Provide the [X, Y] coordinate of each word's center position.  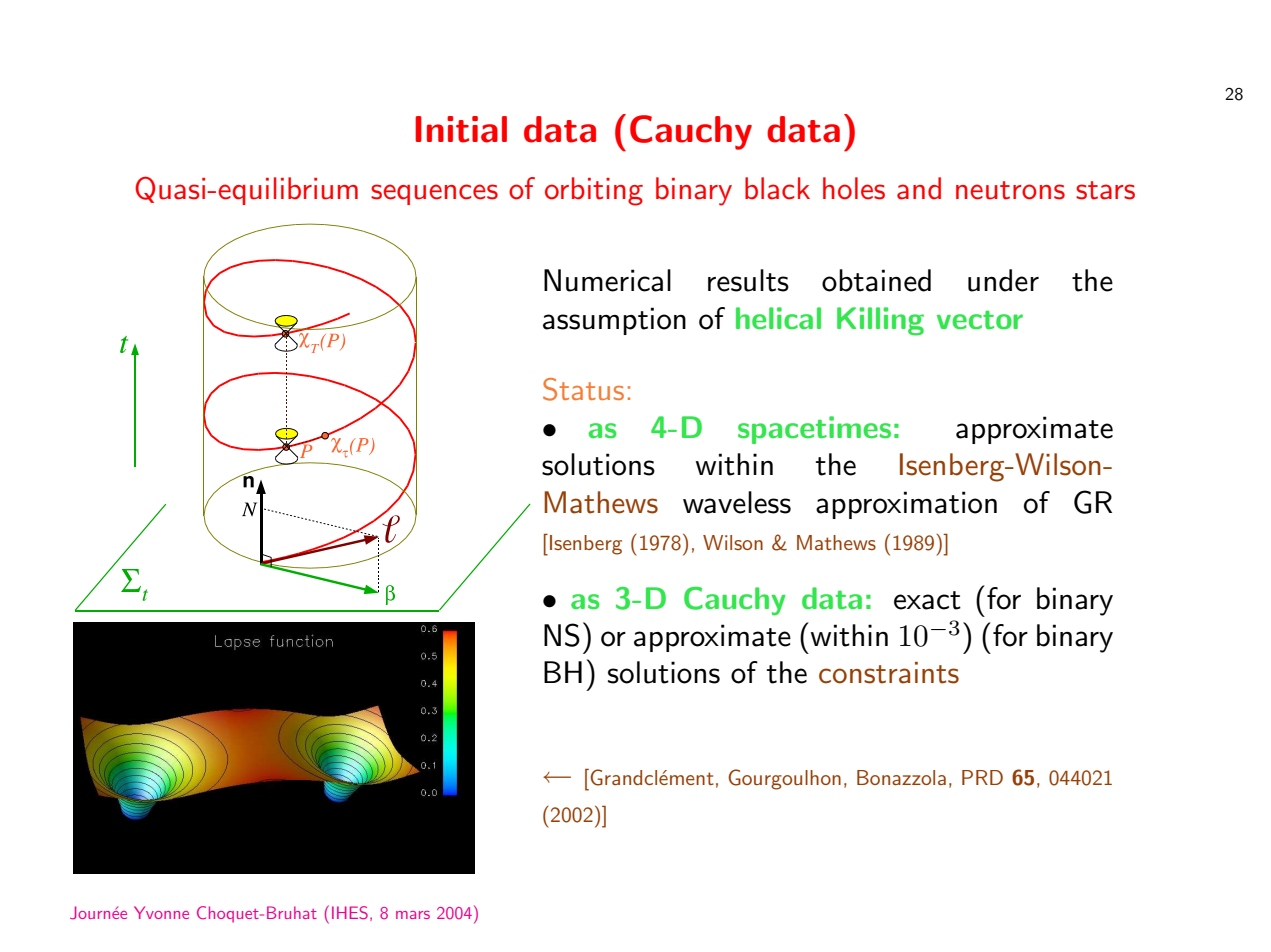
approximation [906, 505]
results [748, 280]
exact [927, 600]
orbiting [594, 191]
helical [778, 318]
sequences [434, 194]
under [1003, 280]
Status [583, 389]
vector [980, 320]
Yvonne [161, 912]
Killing [880, 321]
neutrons [1010, 190]
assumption [614, 321]
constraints [889, 673]
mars [413, 915]
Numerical [607, 280]
